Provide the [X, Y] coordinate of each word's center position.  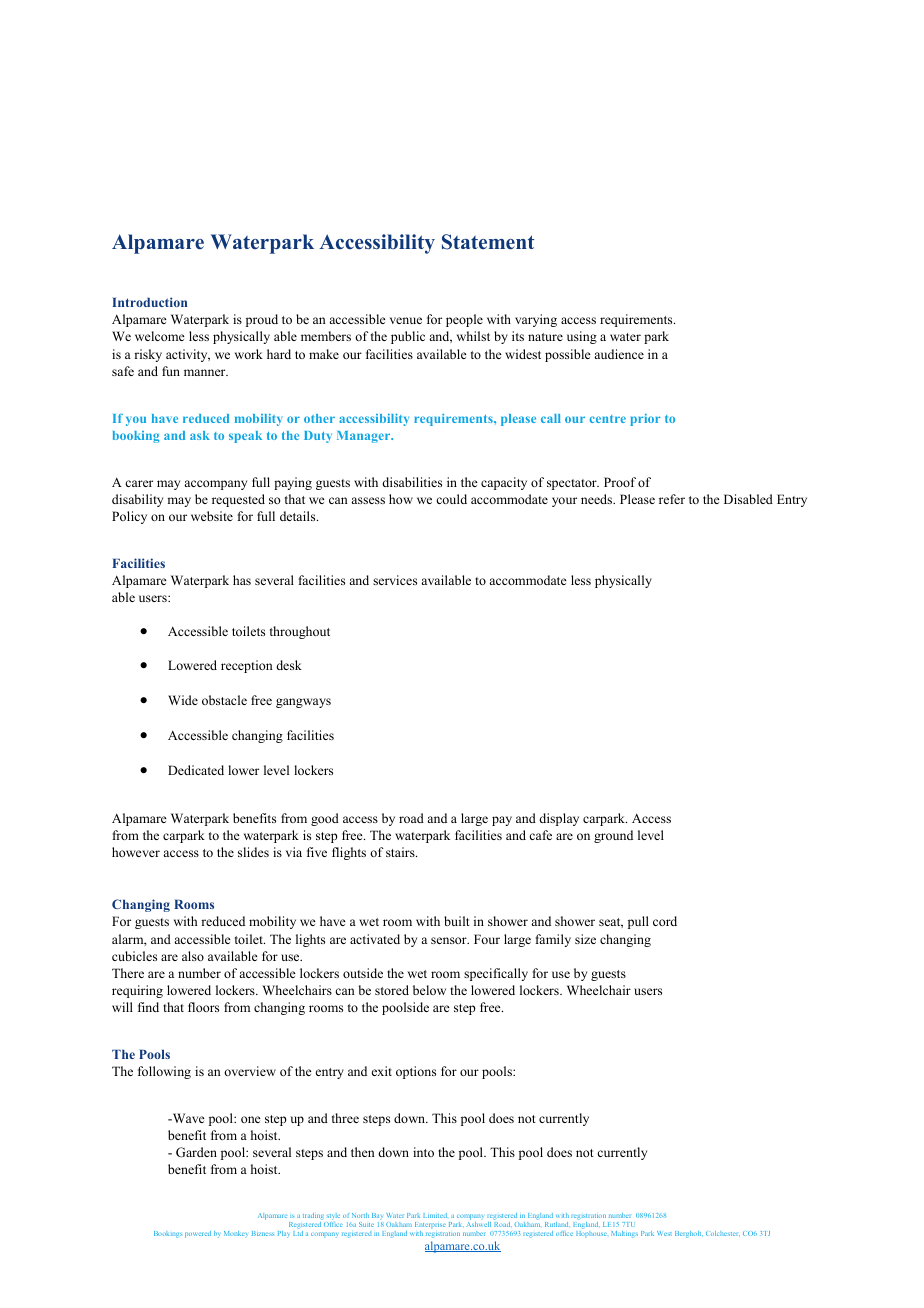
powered [198, 1234]
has [242, 580]
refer [672, 499]
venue [406, 320]
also [193, 956]
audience [619, 354]
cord [665, 921]
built [457, 921]
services [395, 580]
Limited [435, 1215]
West [664, 1233]
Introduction [149, 302]
